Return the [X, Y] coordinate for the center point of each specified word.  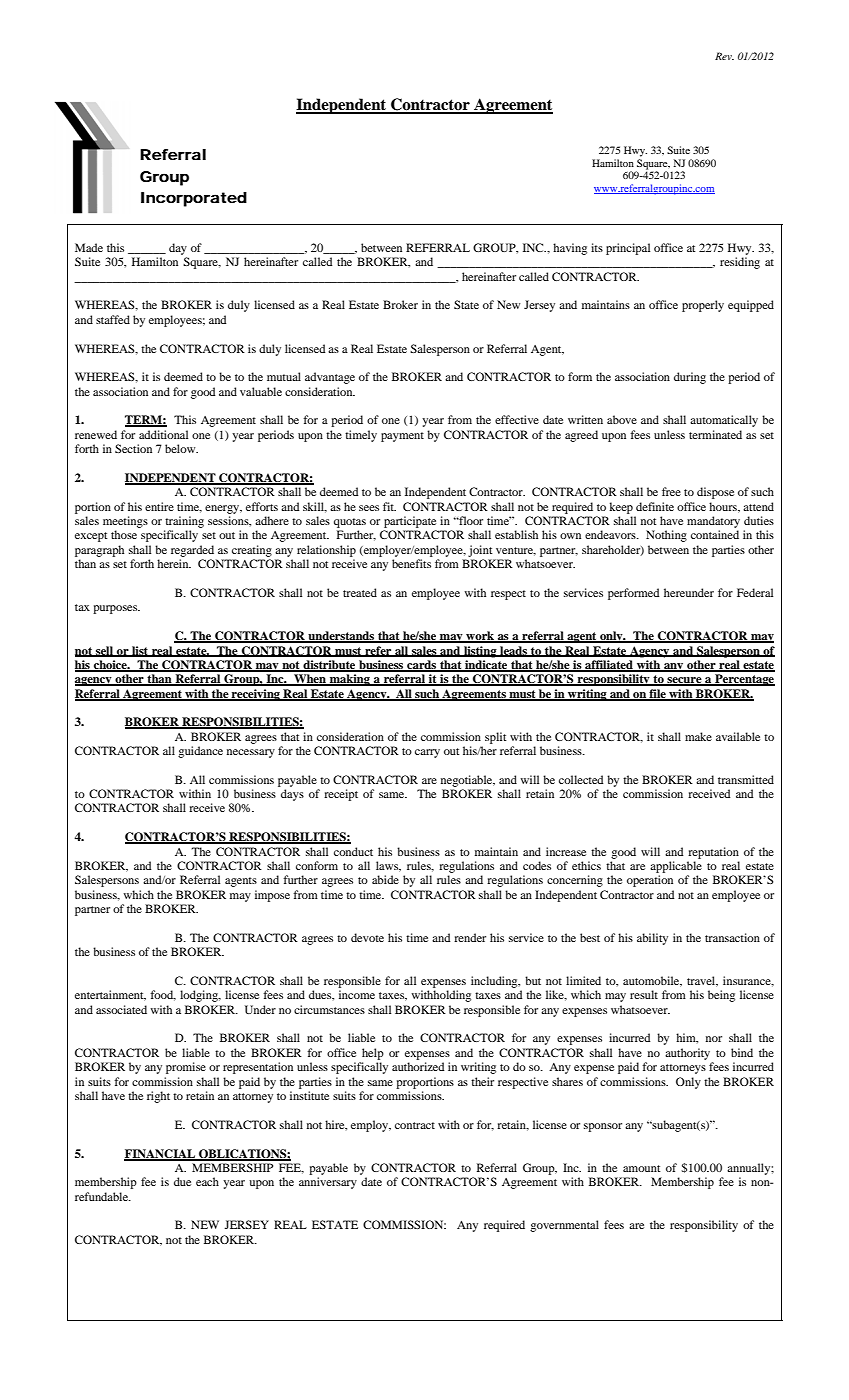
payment [402, 437]
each [207, 1181]
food [163, 995]
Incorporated [194, 199]
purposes [116, 609]
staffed [113, 319]
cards [421, 666]
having [570, 249]
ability [652, 939]
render [470, 937]
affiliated [609, 666]
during [690, 378]
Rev [724, 56]
